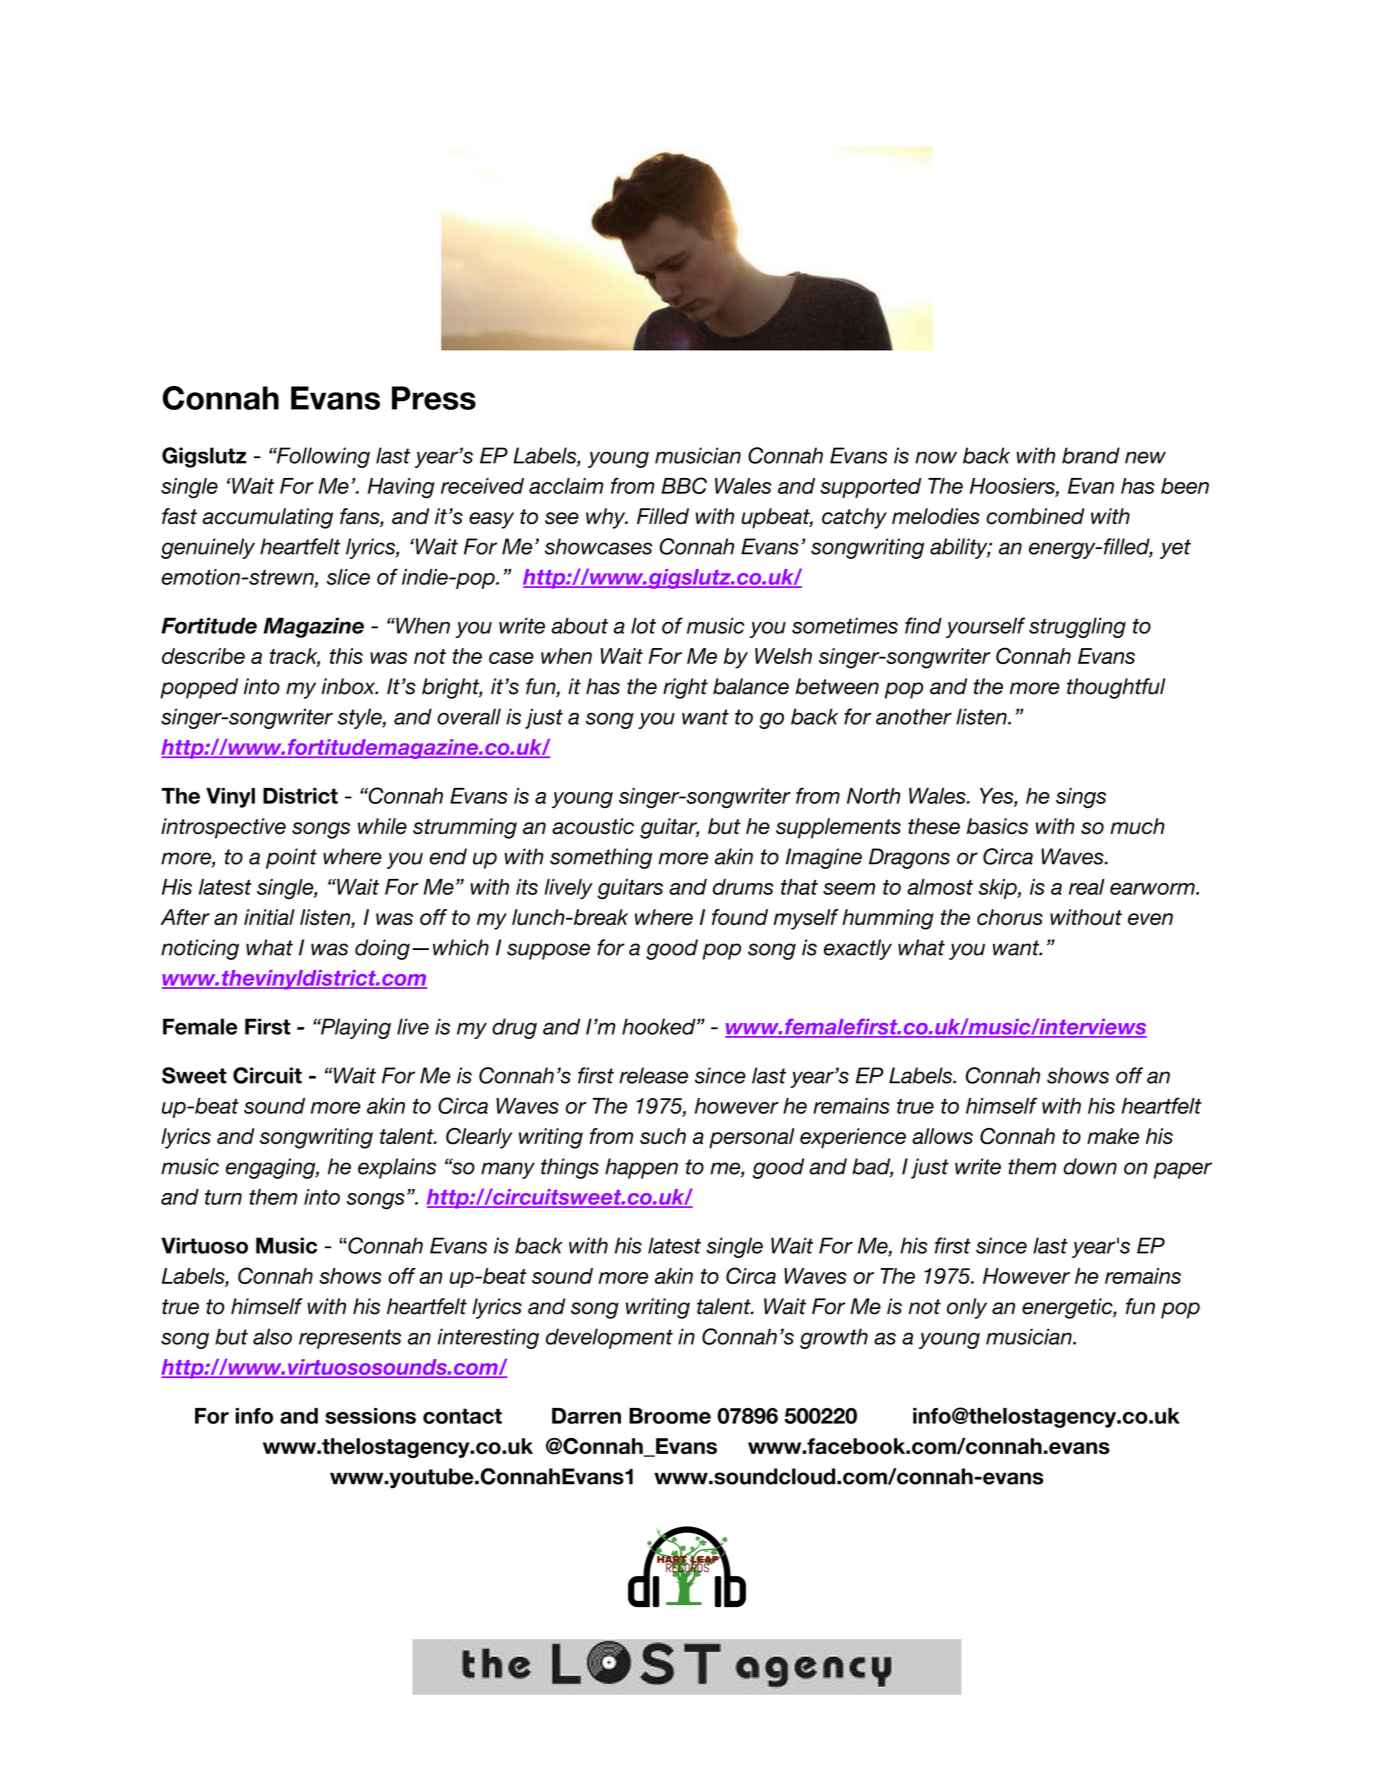 This document has width=1374, height=1779. What do you see at coordinates (370, 1416) in the document?
I see `sessions` at bounding box center [370, 1416].
